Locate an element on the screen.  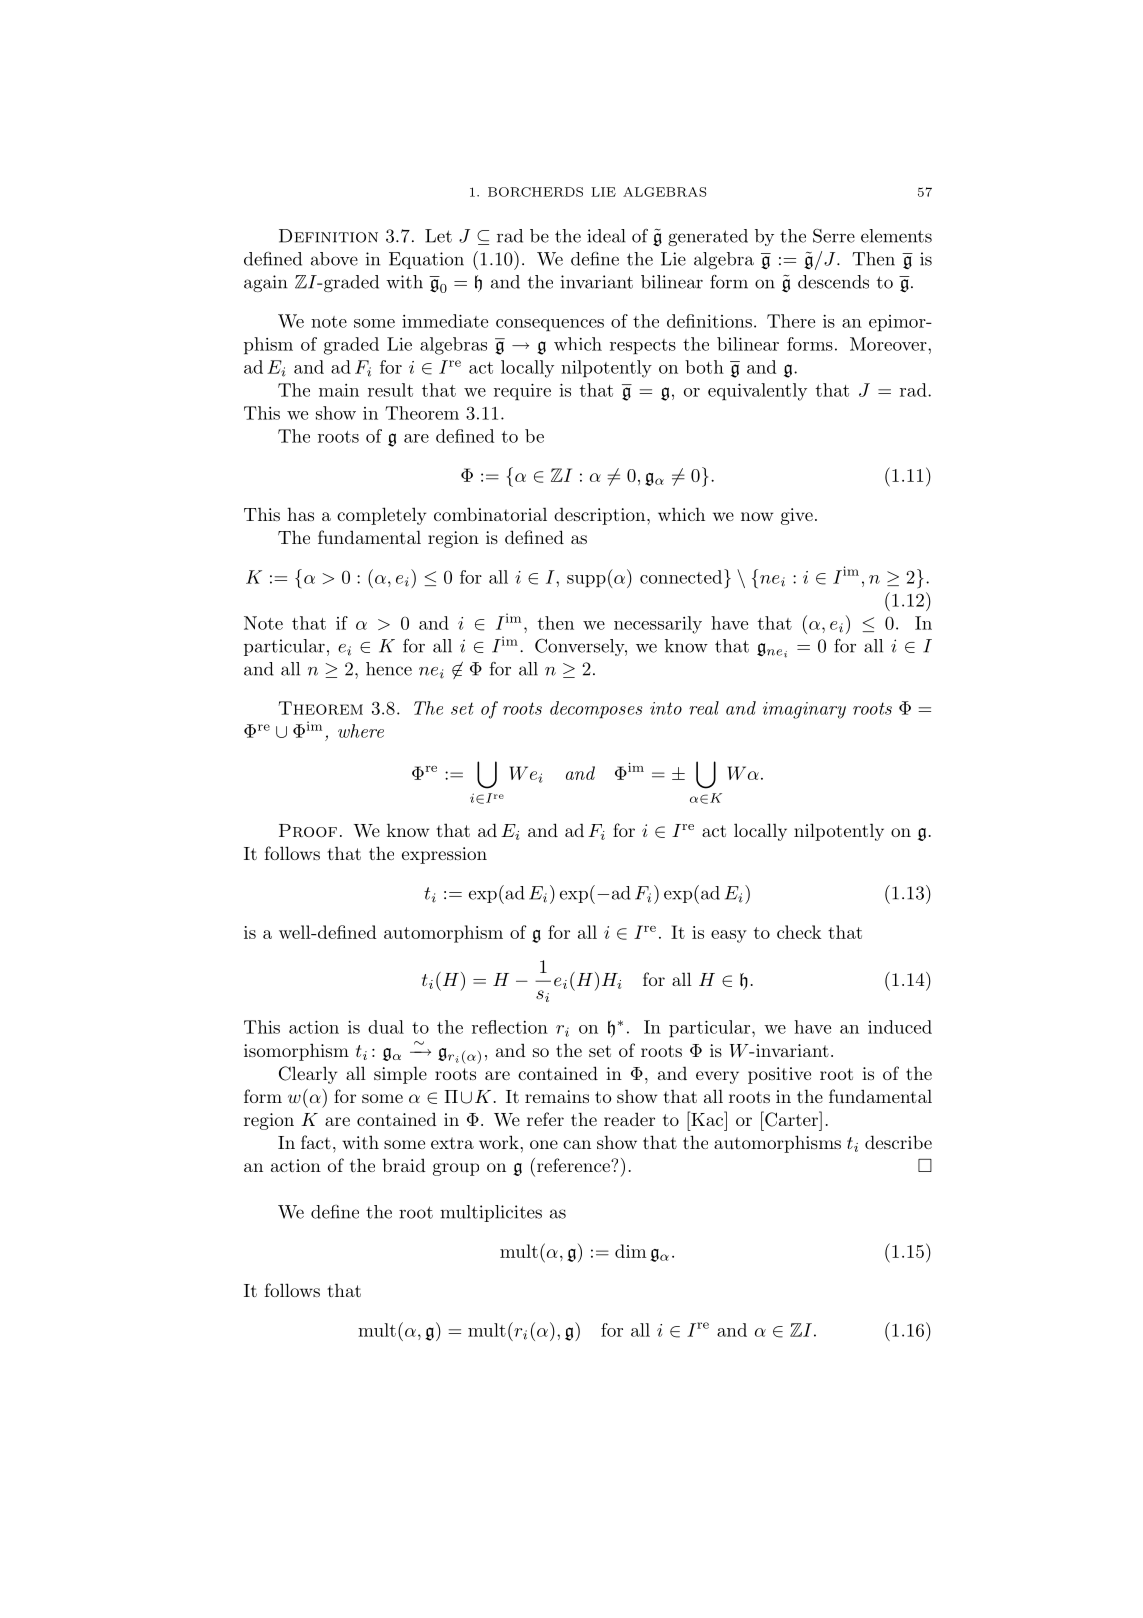
ideal is located at coordinates (606, 236).
